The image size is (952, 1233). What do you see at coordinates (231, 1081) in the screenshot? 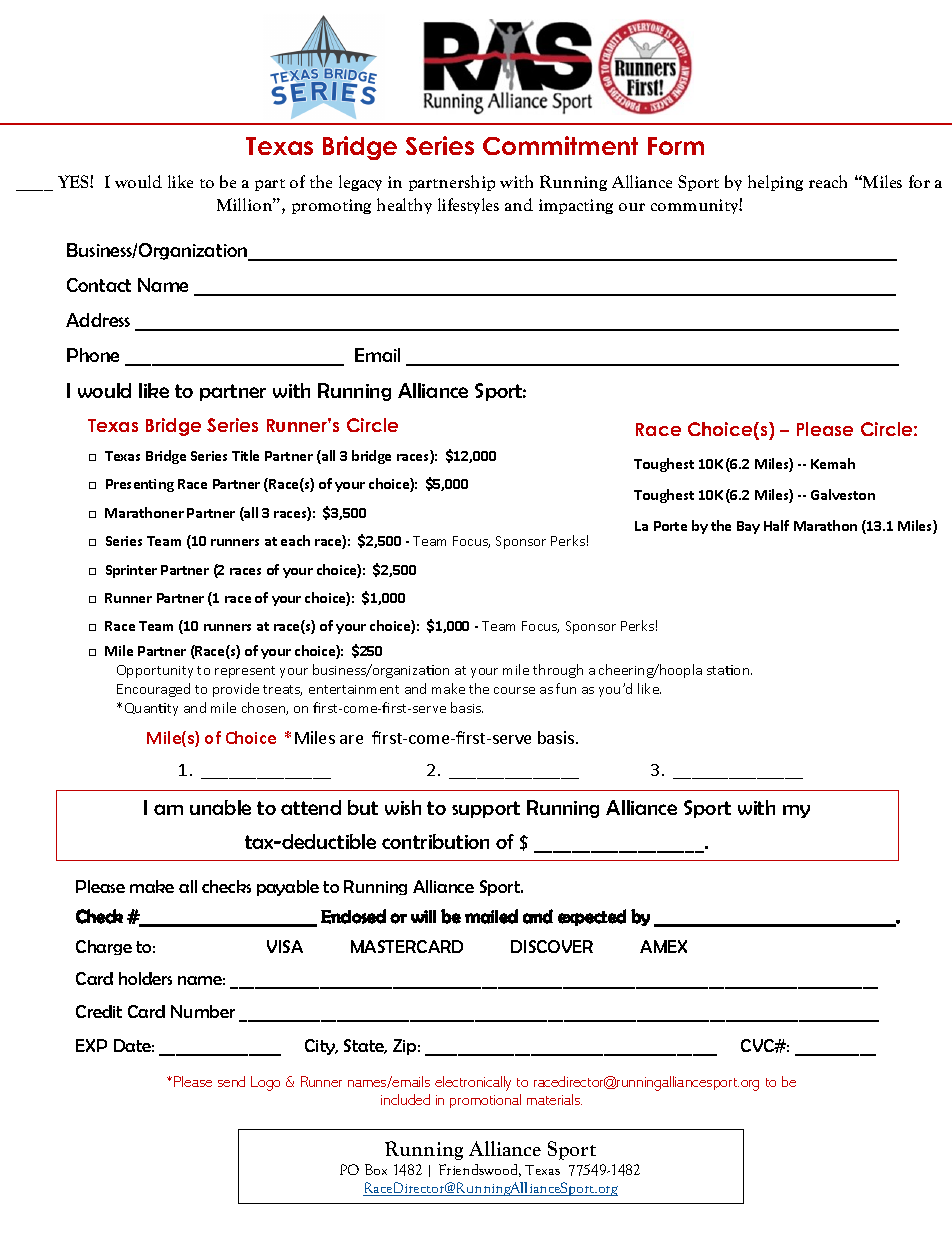
I see `send` at bounding box center [231, 1081].
